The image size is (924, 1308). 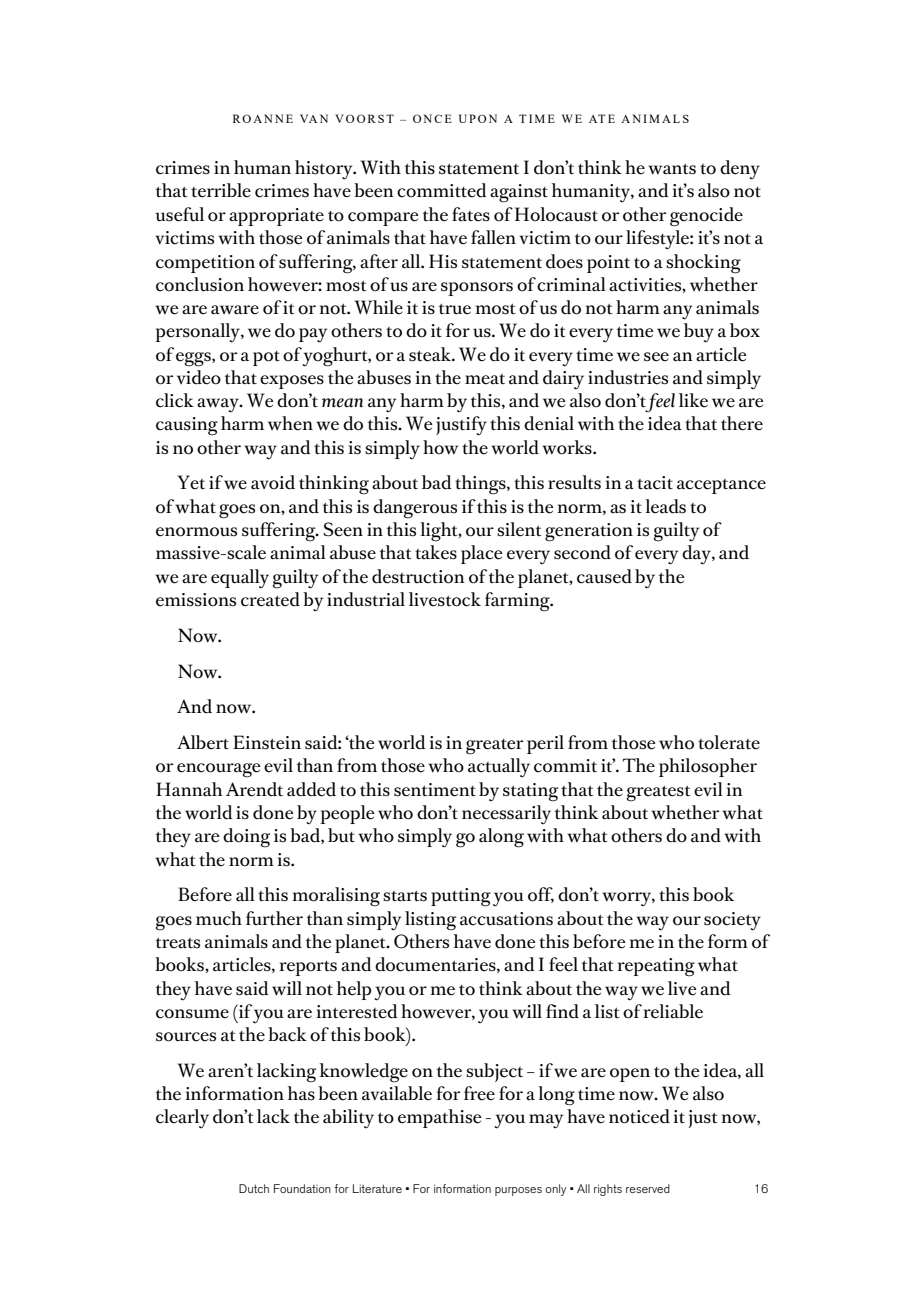 What do you see at coordinates (221, 190) in the screenshot?
I see `terrible` at bounding box center [221, 190].
